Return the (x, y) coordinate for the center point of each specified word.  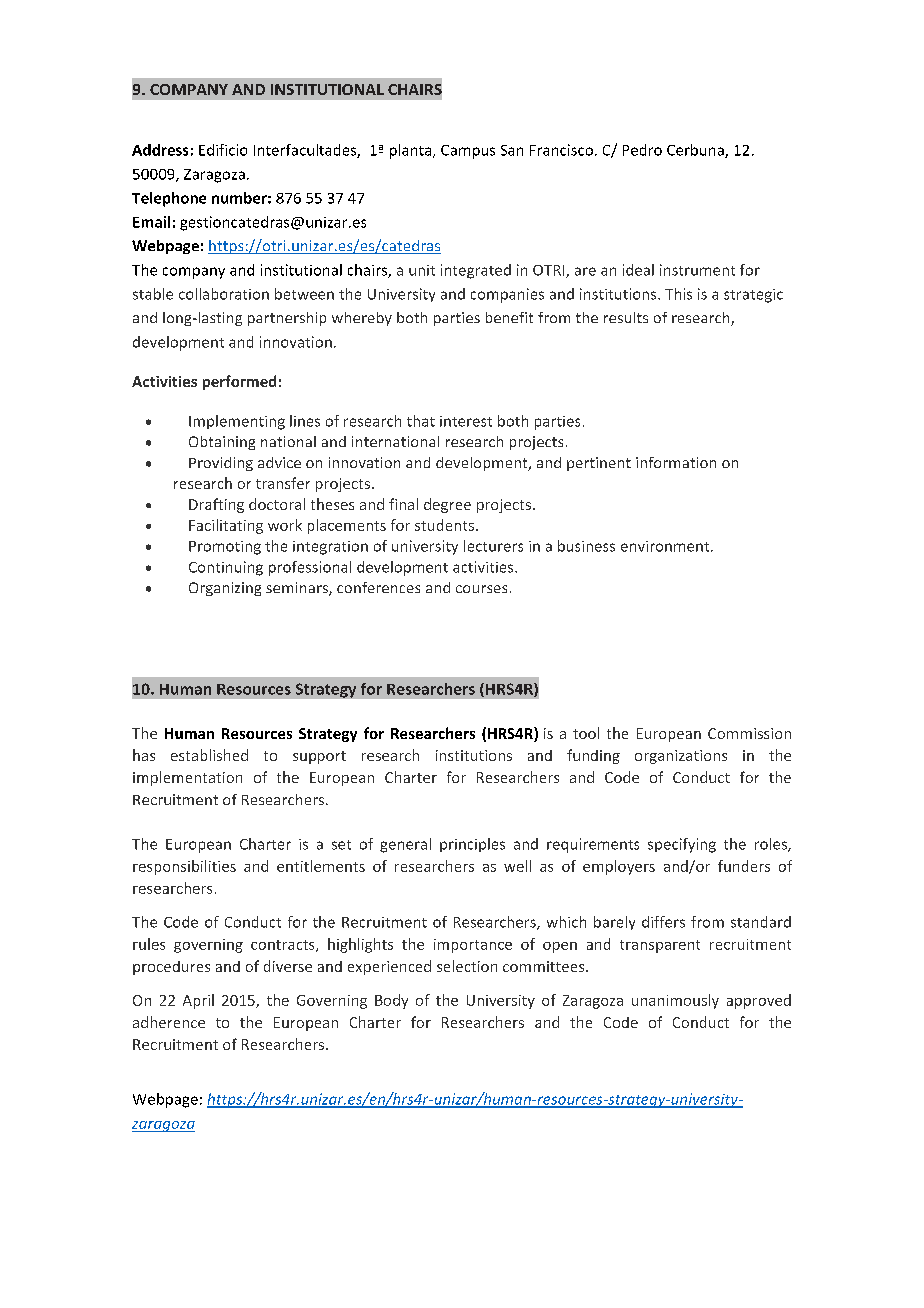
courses (481, 589)
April (198, 1001)
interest (466, 421)
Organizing (225, 589)
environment (666, 546)
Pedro (642, 150)
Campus (468, 152)
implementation (187, 778)
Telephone (169, 199)
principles (472, 845)
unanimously (675, 1001)
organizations (681, 757)
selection (467, 966)
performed (239, 382)
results (626, 317)
